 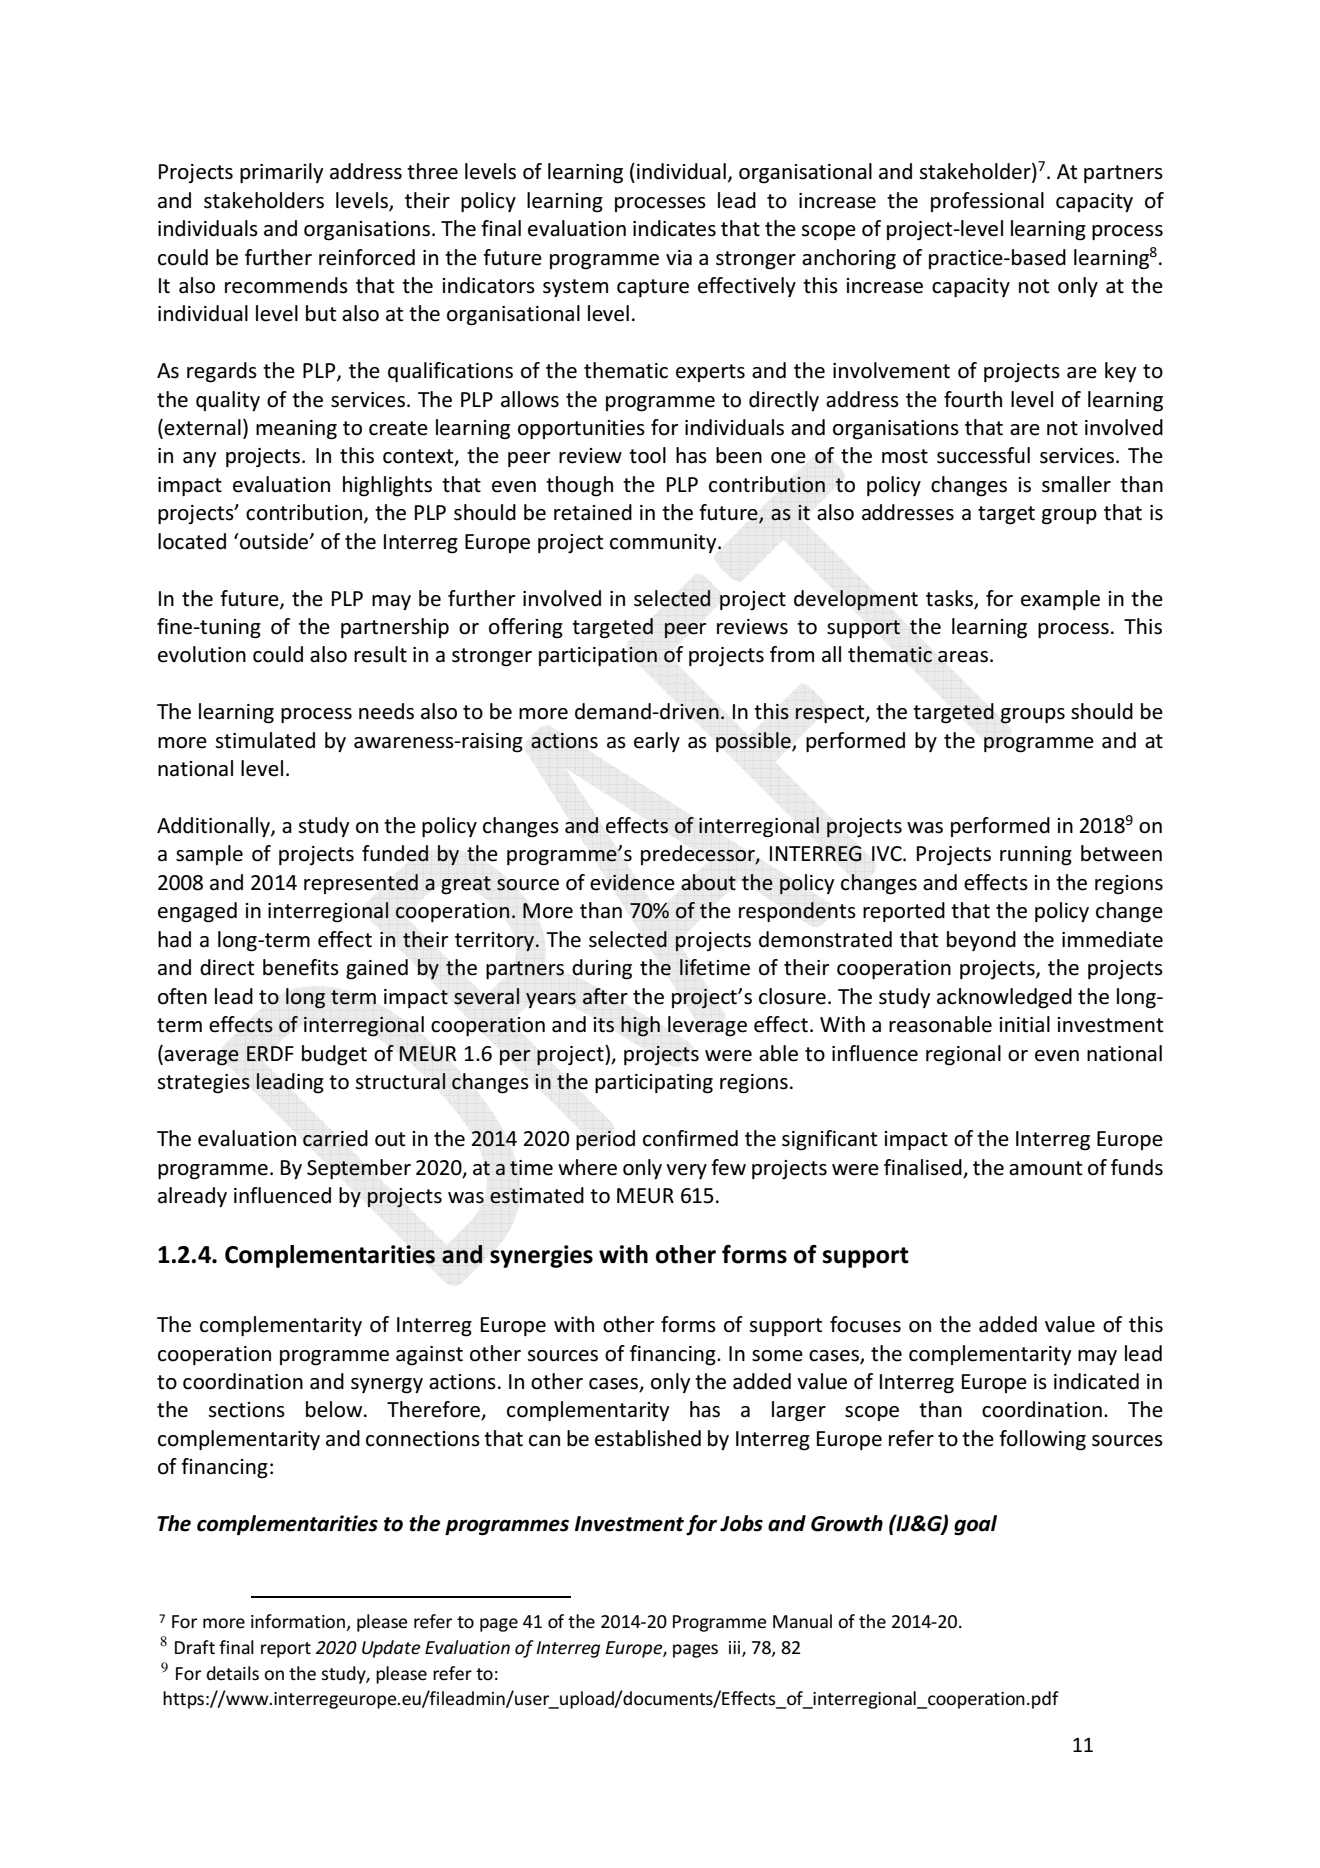 I want to click on evidence, so click(x=632, y=882).
